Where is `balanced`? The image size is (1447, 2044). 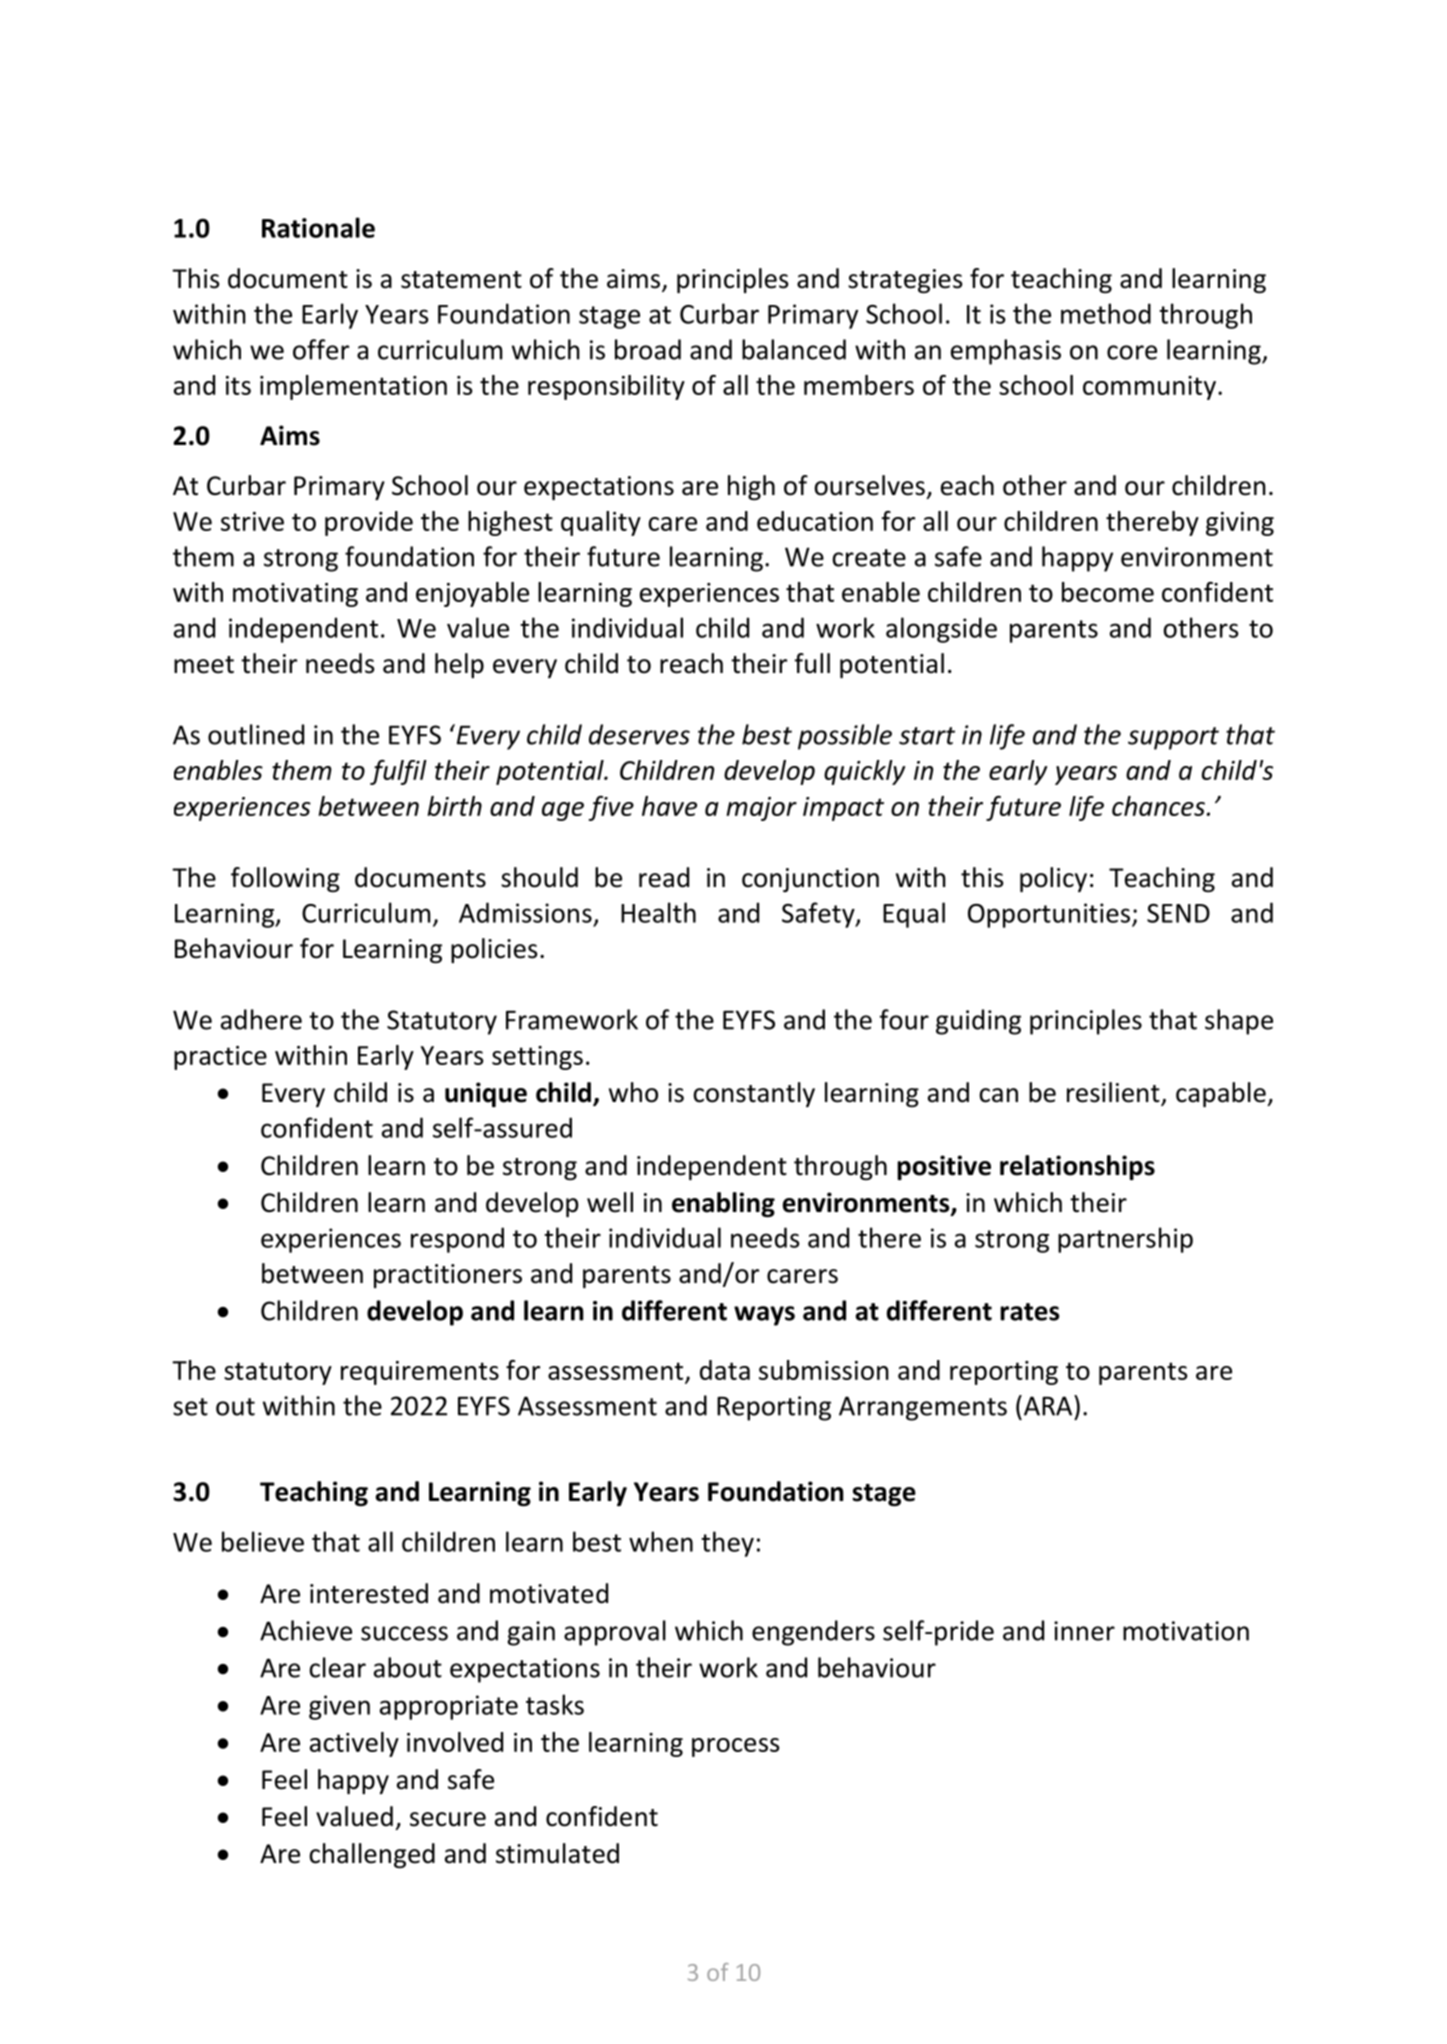
balanced is located at coordinates (794, 349).
